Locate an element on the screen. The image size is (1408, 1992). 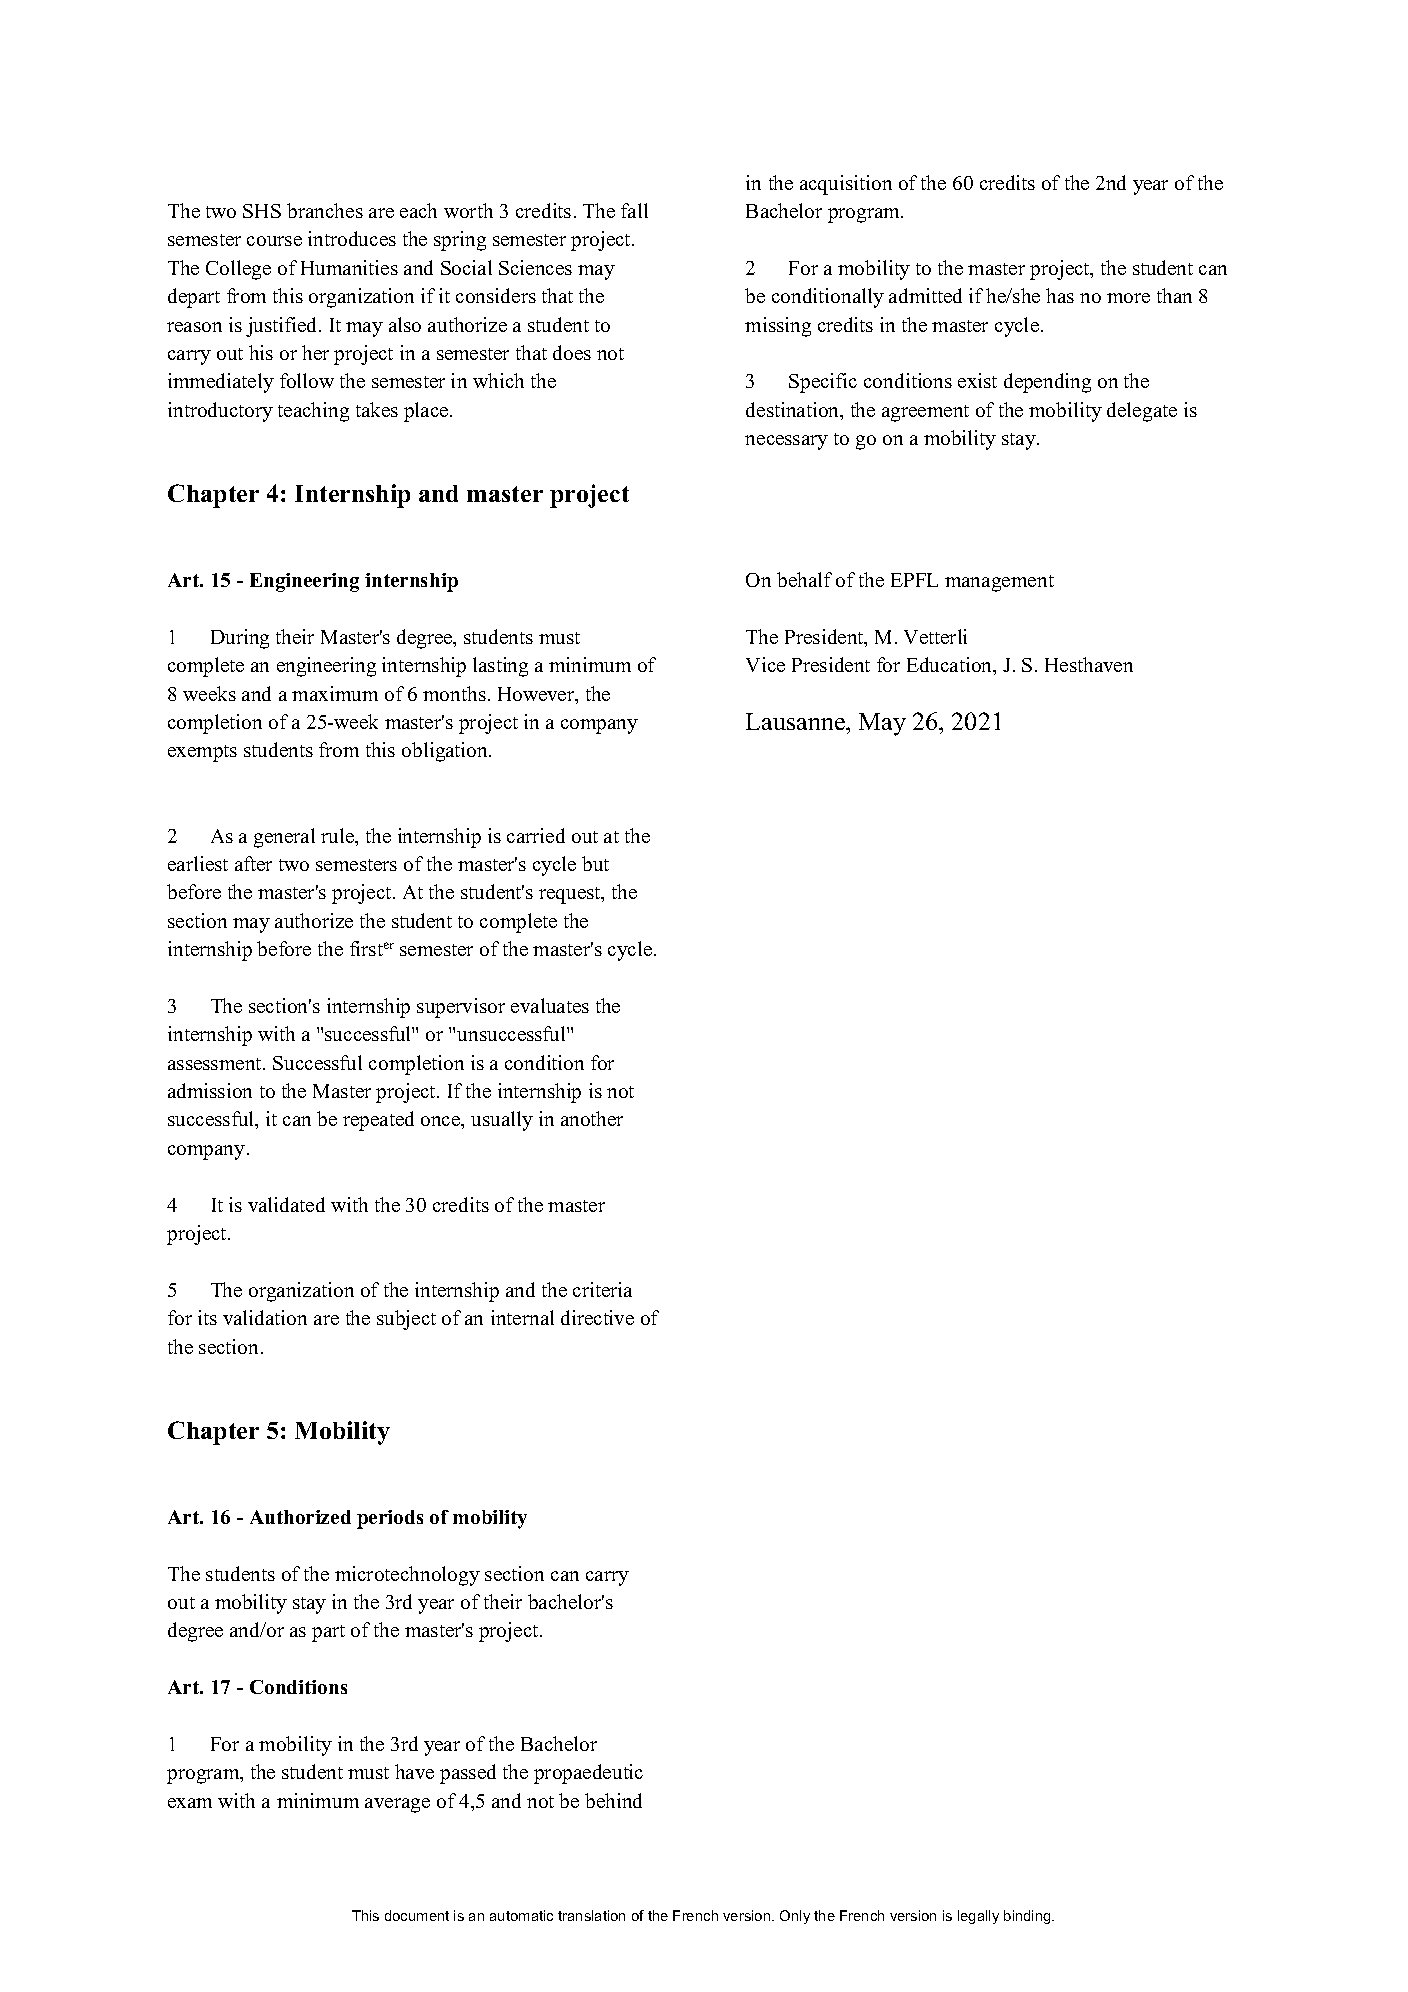
course is located at coordinates (274, 241).
